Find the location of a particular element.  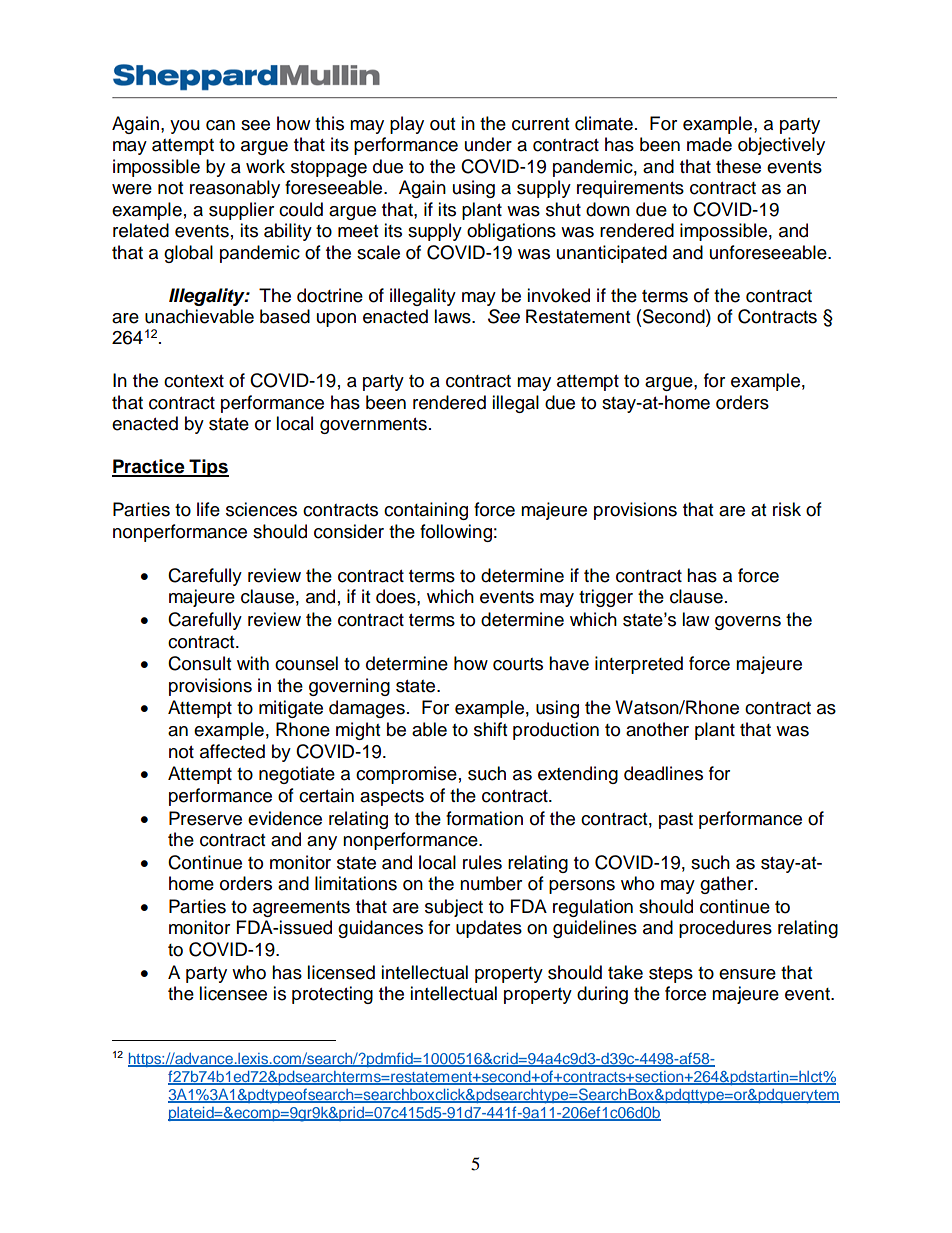

containing is located at coordinates (426, 511).
